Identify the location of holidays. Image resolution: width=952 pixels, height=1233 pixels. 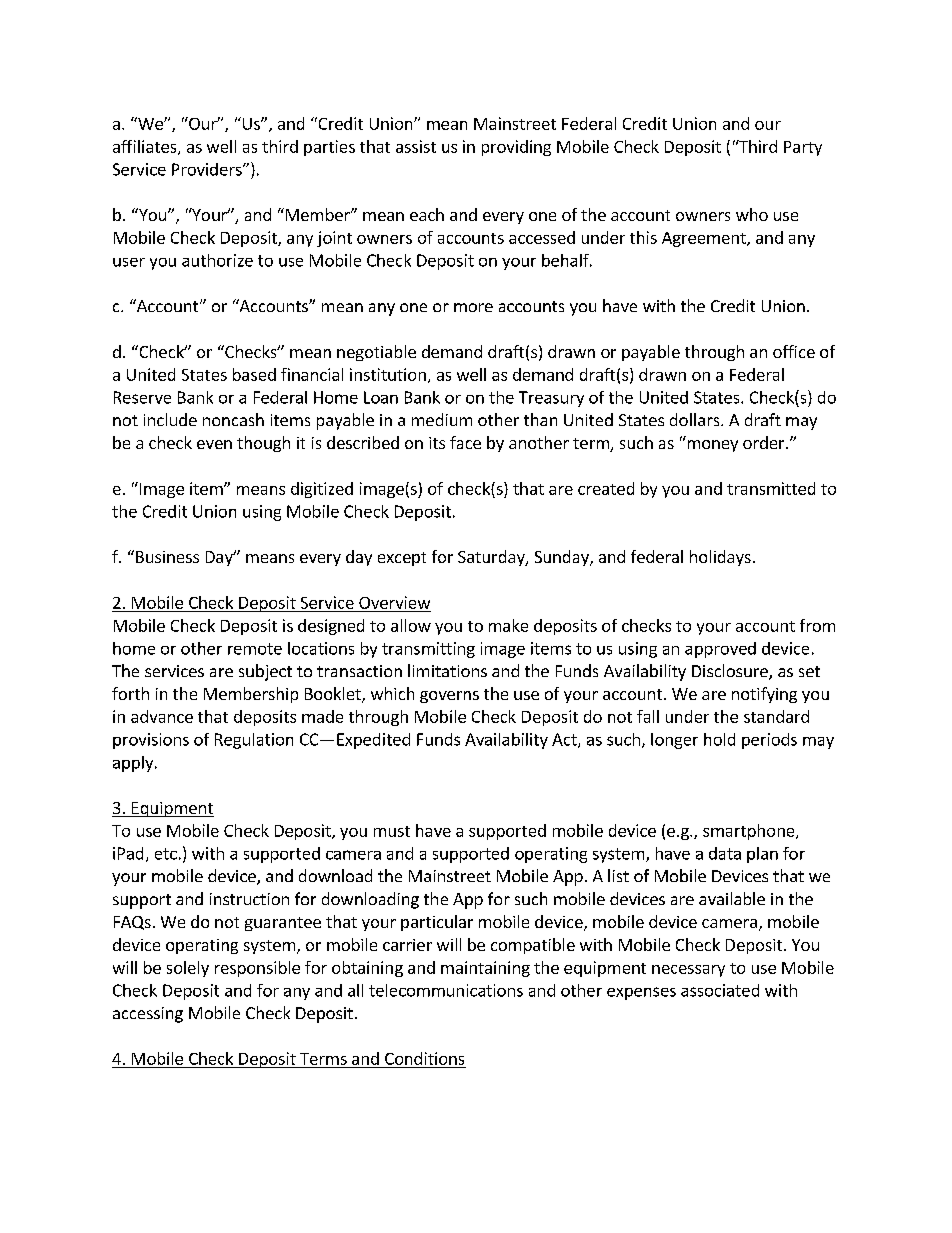
(720, 558).
